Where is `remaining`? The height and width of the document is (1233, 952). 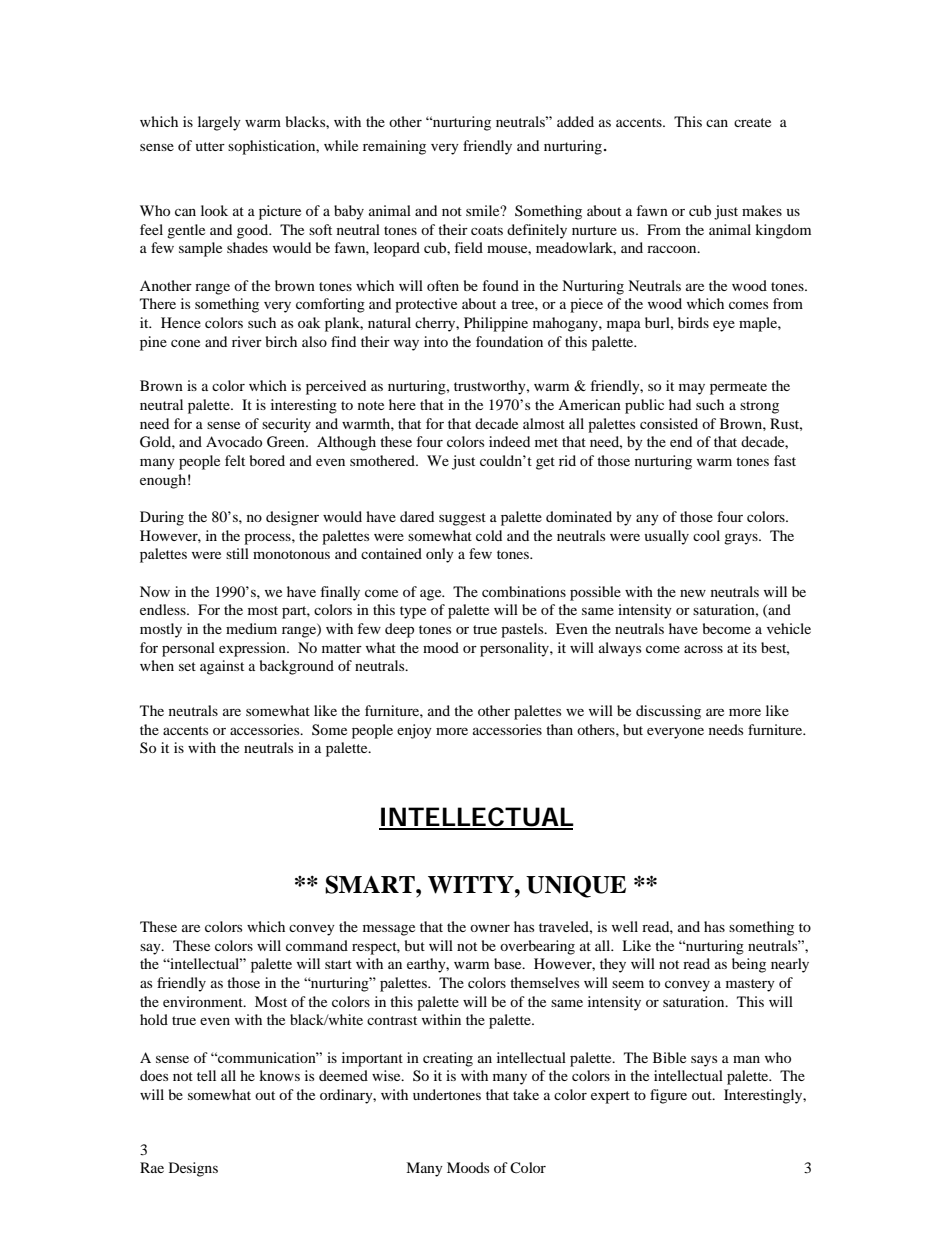
remaining is located at coordinates (394, 147).
